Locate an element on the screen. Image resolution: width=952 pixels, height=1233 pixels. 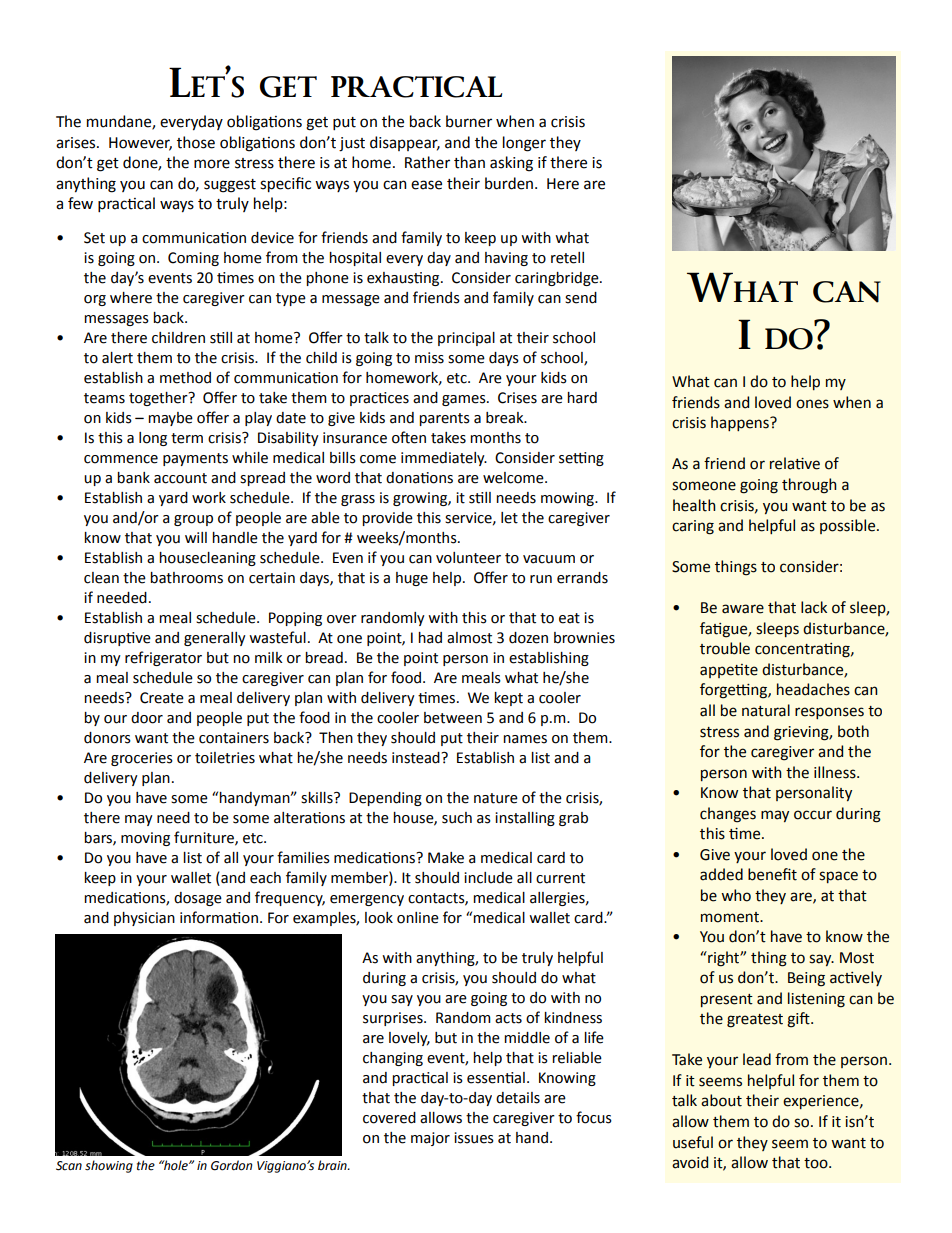
trouble is located at coordinates (725, 648).
